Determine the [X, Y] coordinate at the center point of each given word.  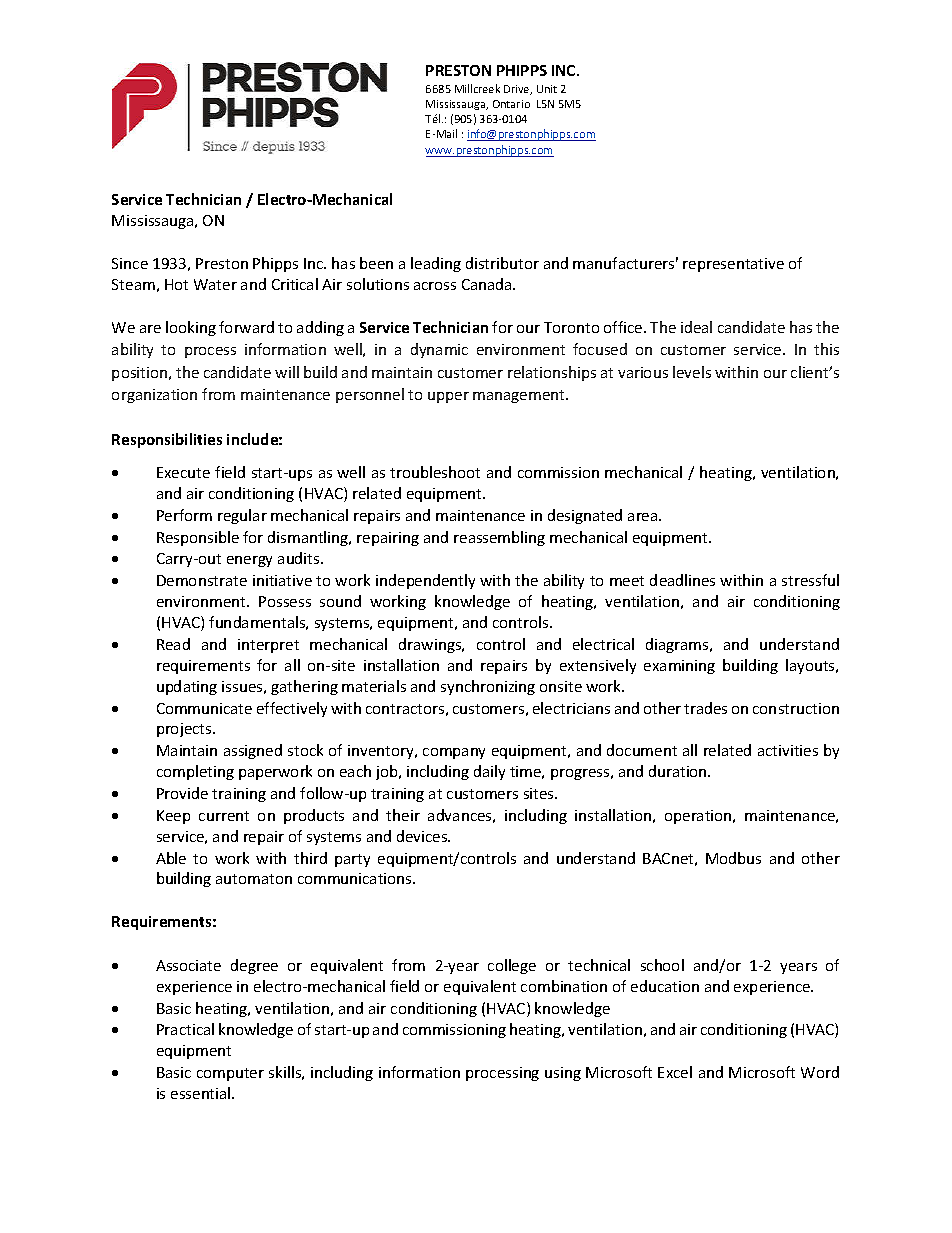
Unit [547, 89]
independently [425, 581]
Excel [675, 1072]
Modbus [733, 858]
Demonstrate [202, 580]
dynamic [439, 350]
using [563, 1074]
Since [130, 263]
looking [191, 328]
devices [423, 836]
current [224, 816]
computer [230, 1074]
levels [692, 372]
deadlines [682, 580]
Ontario [511, 104]
